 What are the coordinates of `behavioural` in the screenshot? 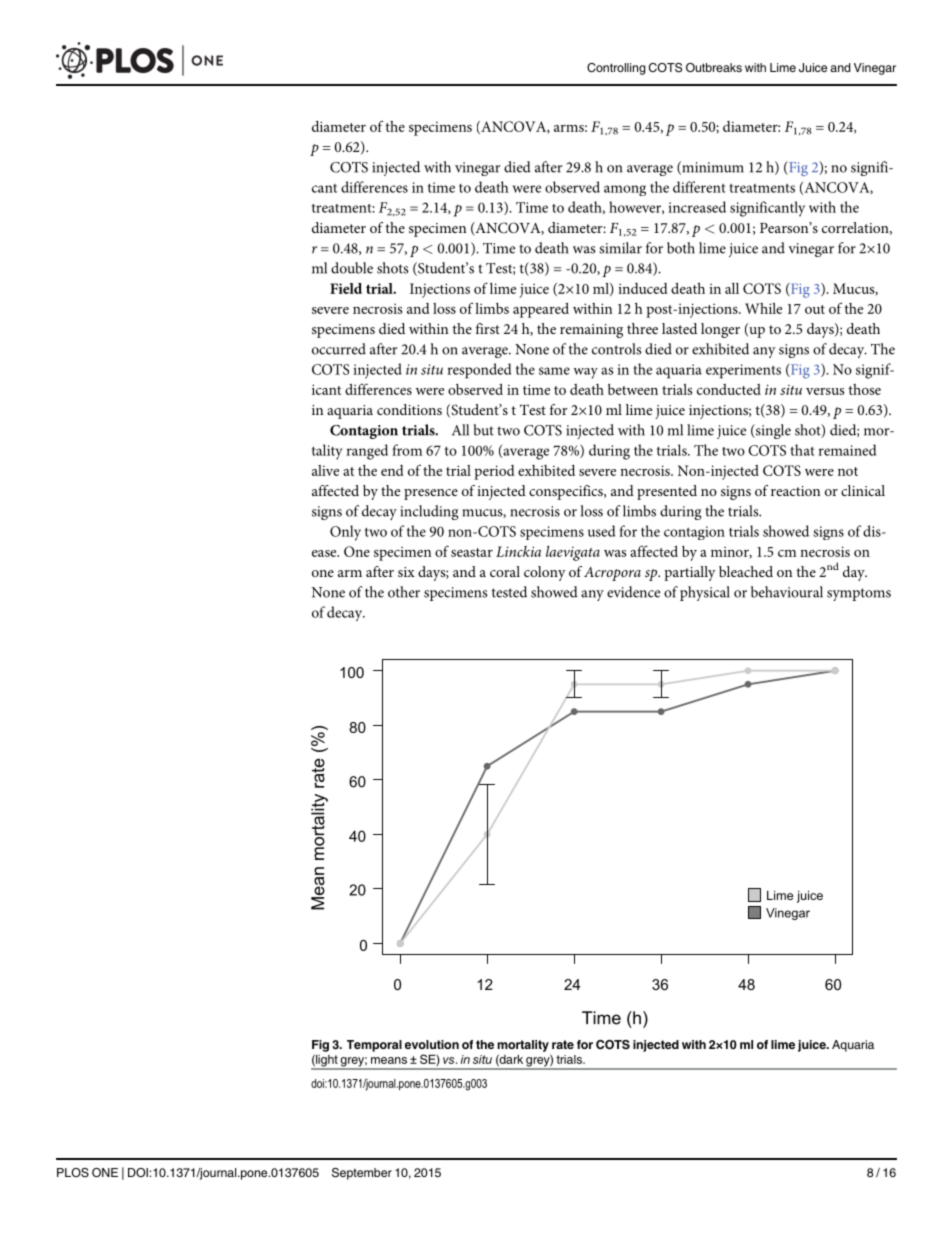 It's located at (787, 592).
